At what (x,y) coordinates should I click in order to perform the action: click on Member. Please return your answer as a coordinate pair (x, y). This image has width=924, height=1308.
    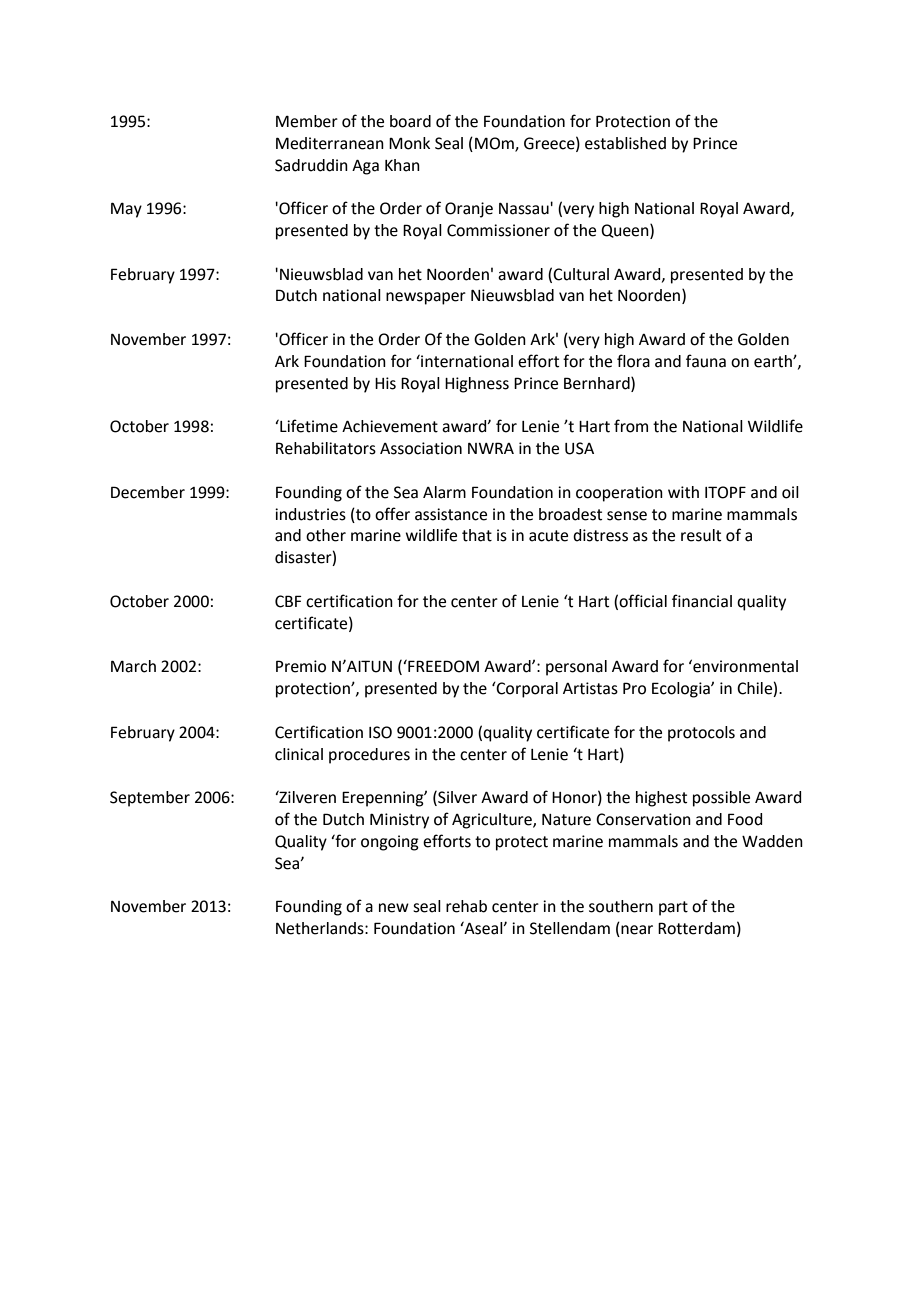
    Looking at the image, I should click on (307, 121).
